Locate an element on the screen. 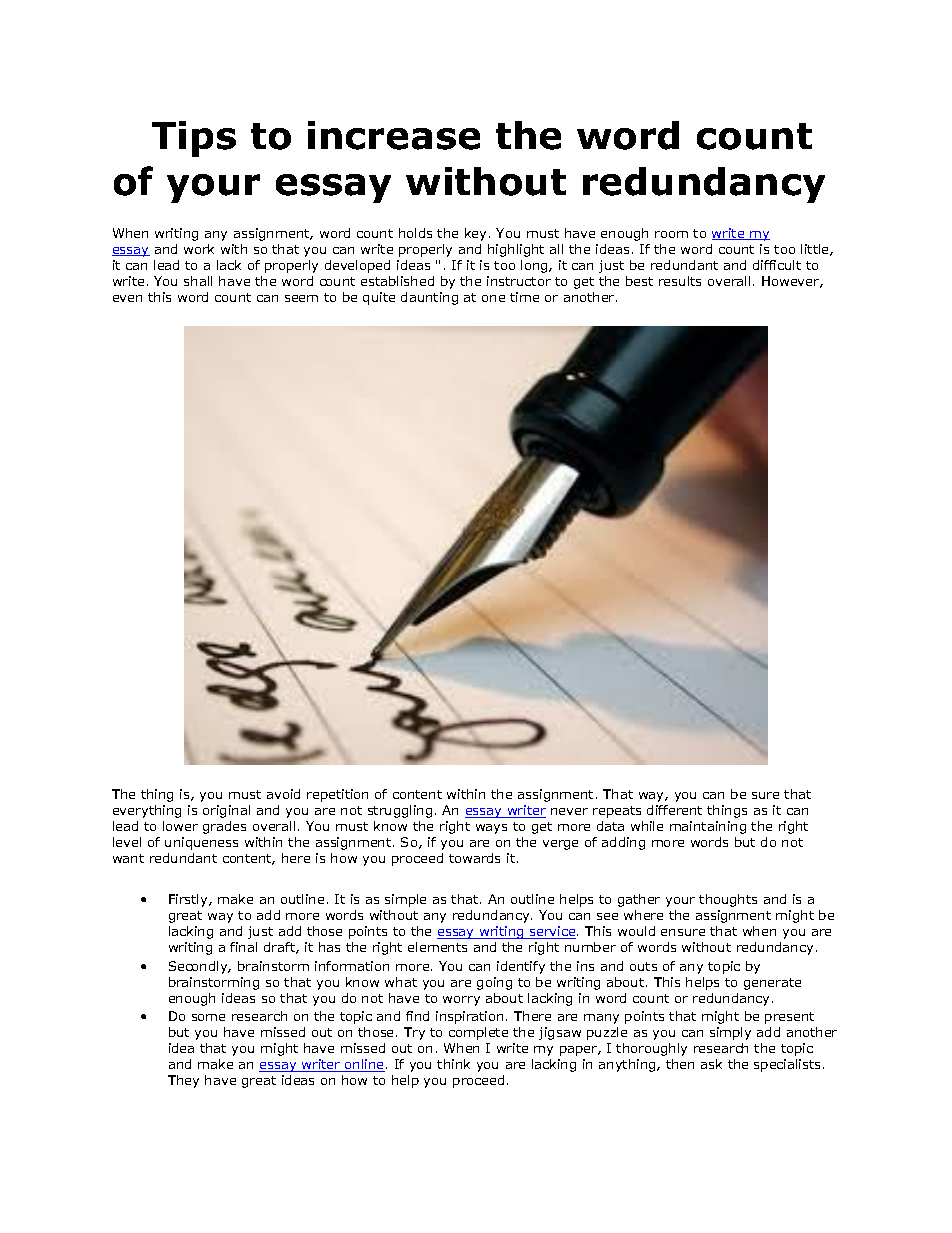 This screenshot has height=1233, width=952. ask is located at coordinates (711, 1064).
